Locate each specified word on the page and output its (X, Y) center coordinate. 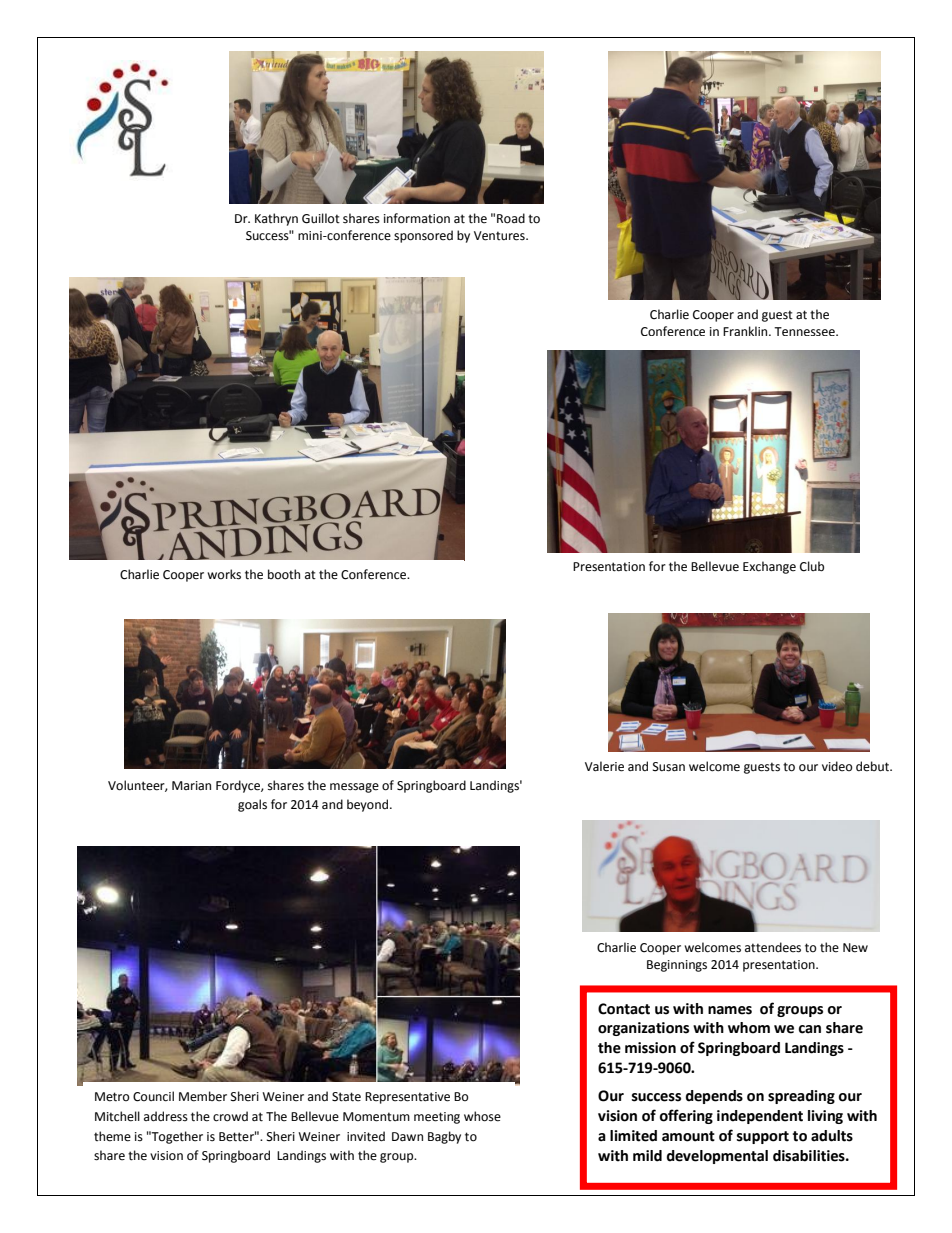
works (224, 574)
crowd (230, 1116)
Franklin (746, 331)
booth (284, 574)
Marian (191, 785)
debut (874, 766)
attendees (773, 947)
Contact (624, 1009)
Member (203, 1096)
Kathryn (276, 219)
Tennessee (805, 331)
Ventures (500, 236)
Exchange (769, 567)
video (837, 766)
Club (812, 566)
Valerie (604, 766)
